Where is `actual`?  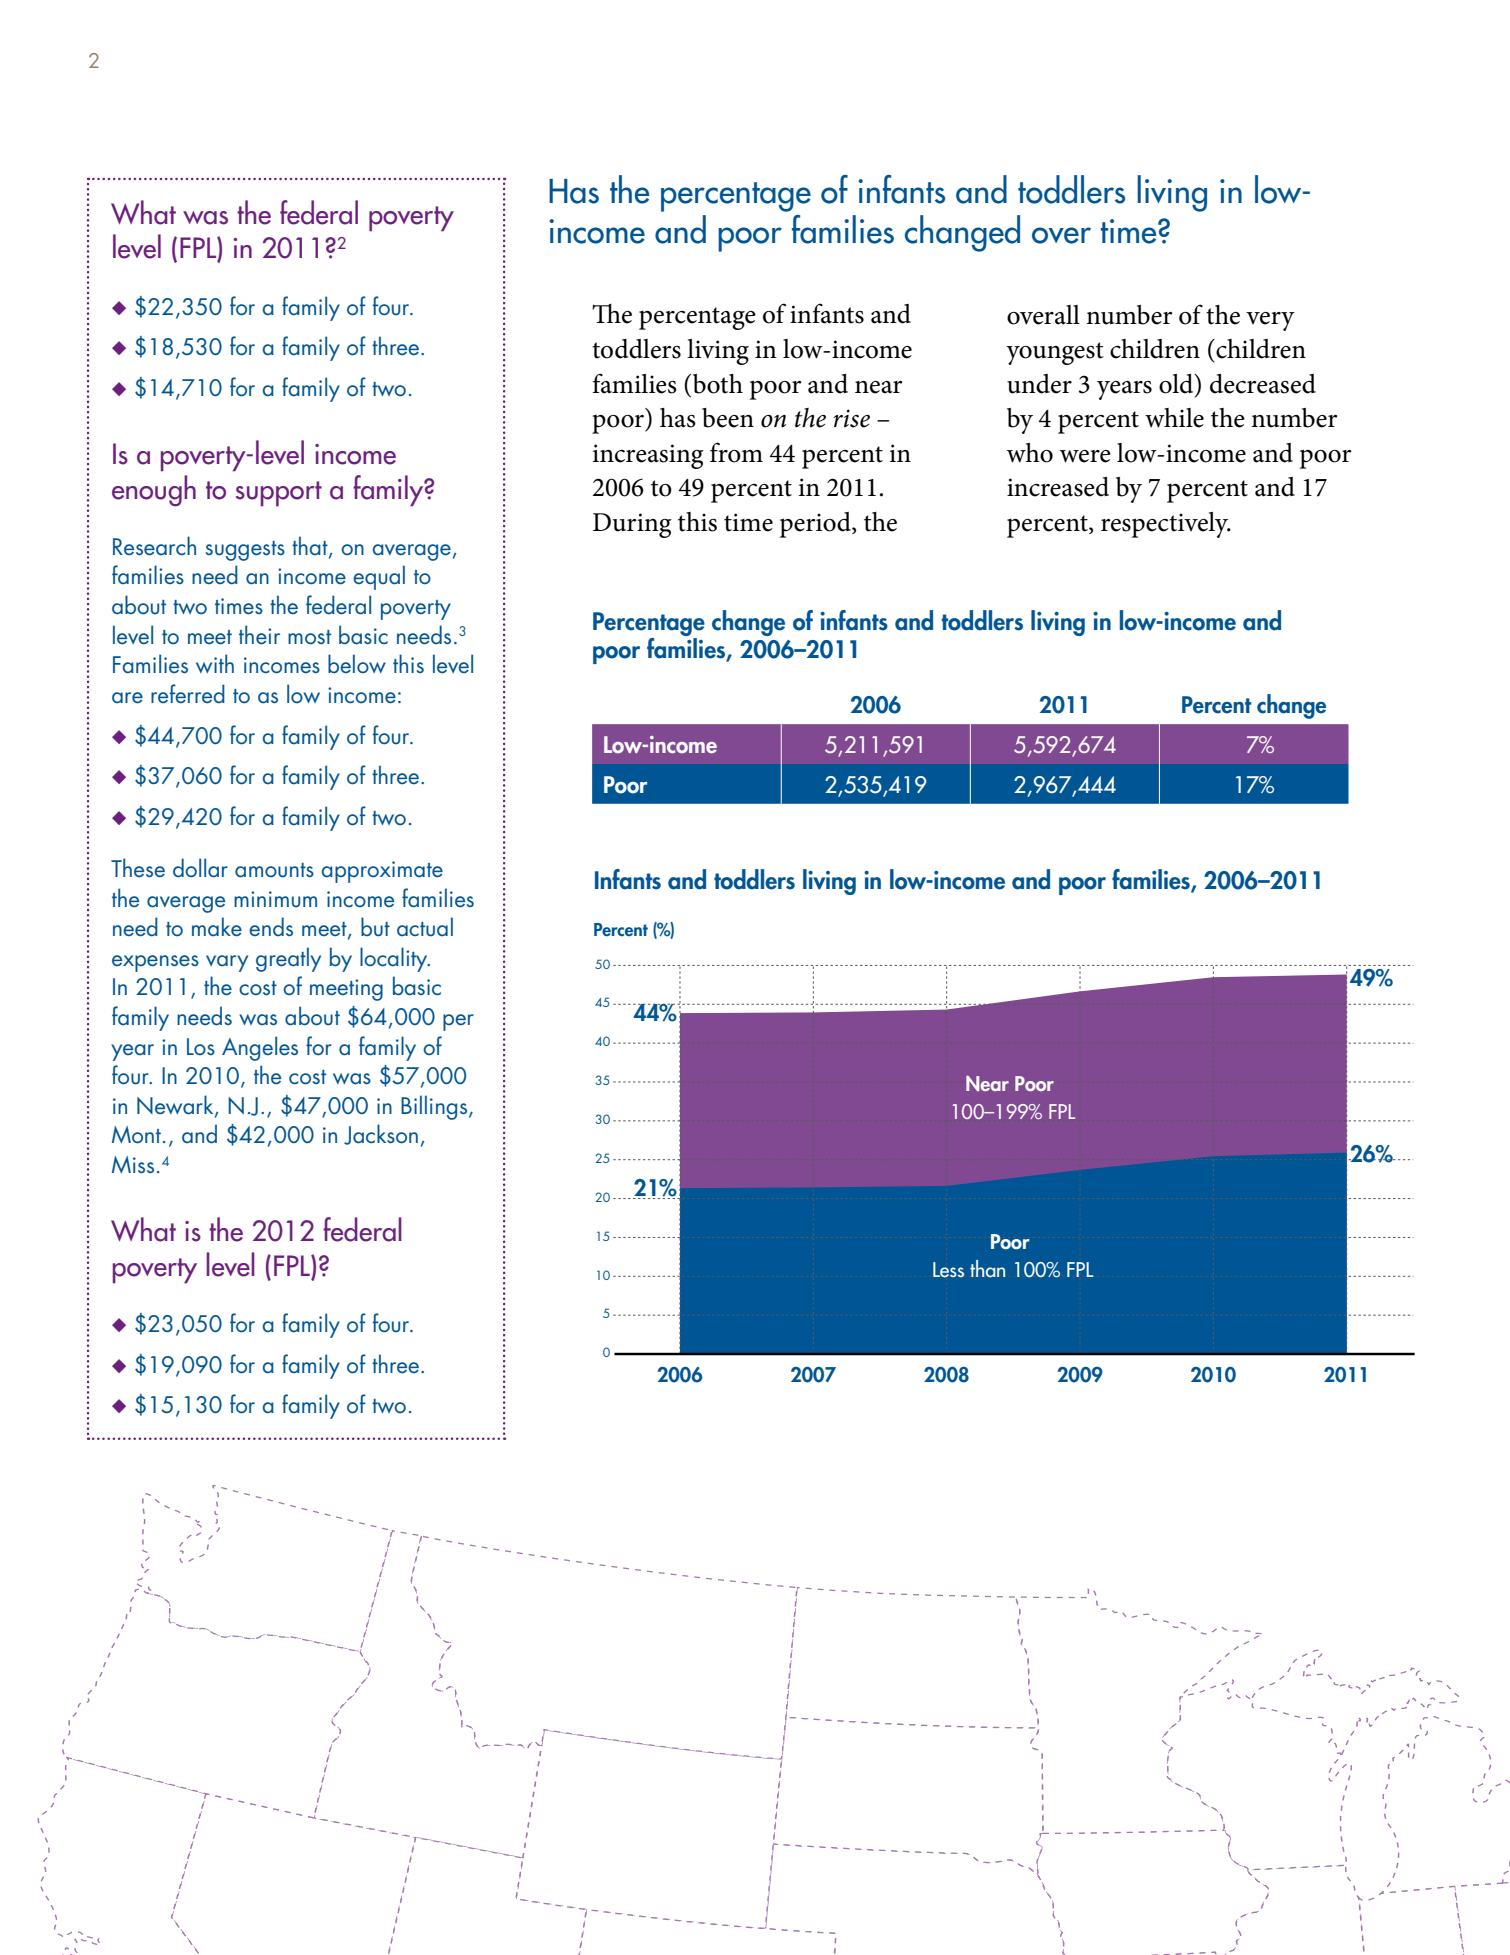
actual is located at coordinates (425, 927).
